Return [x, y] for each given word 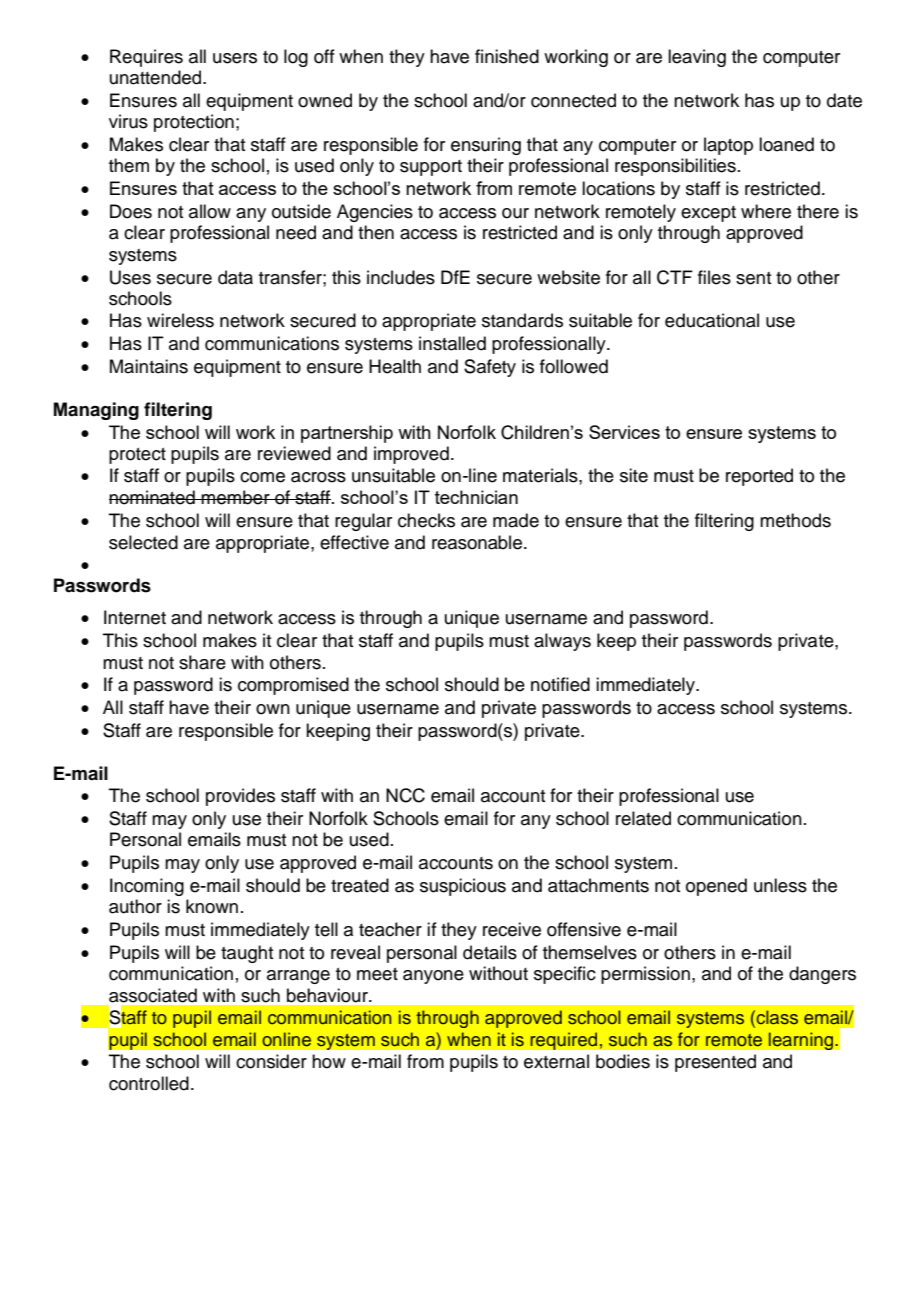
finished [507, 56]
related [643, 818]
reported [759, 477]
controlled [149, 1083]
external [556, 1061]
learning [802, 1041]
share [202, 662]
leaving [697, 58]
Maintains [149, 366]
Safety [490, 368]
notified [560, 684]
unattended [155, 77]
